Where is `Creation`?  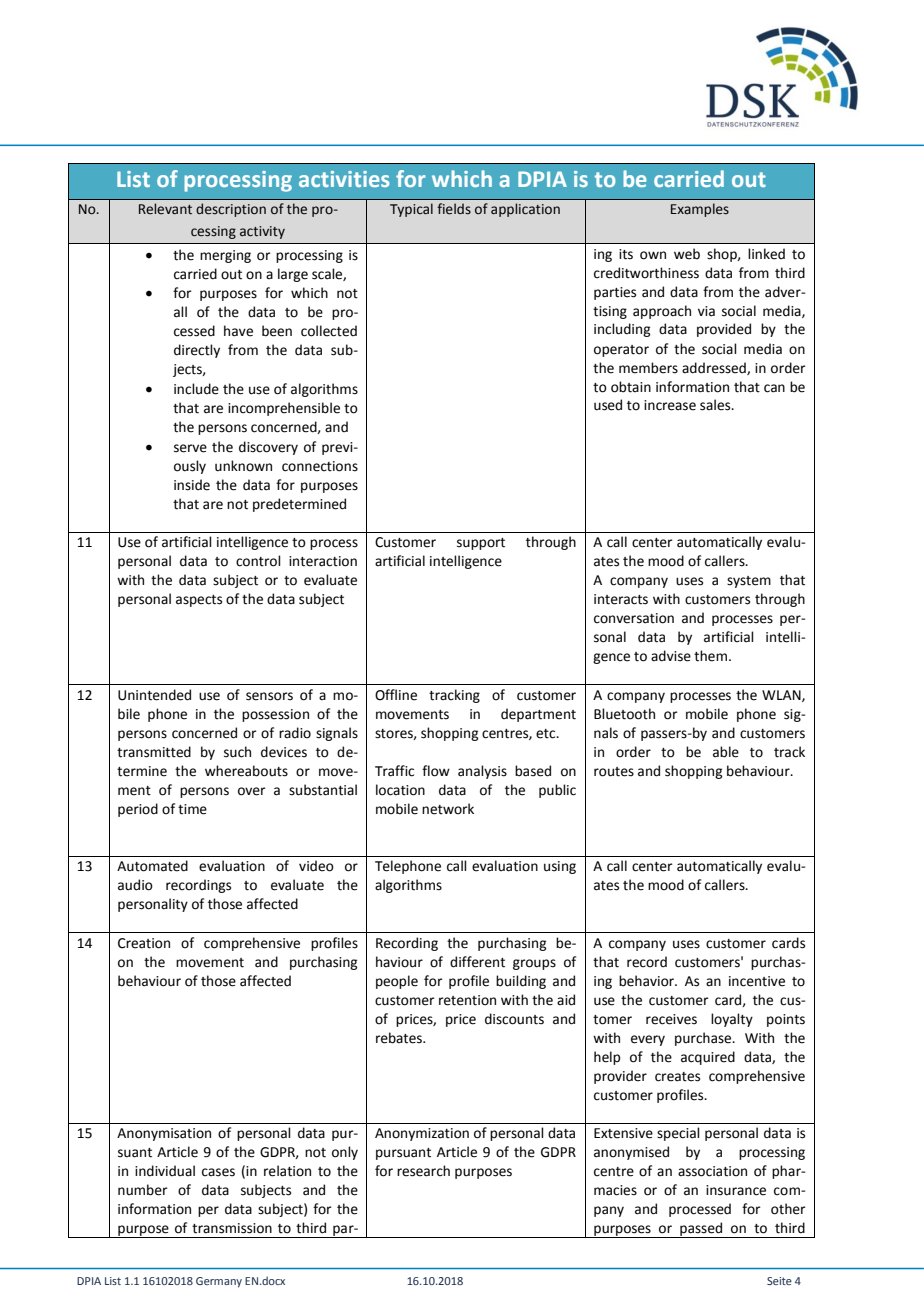 Creation is located at coordinates (144, 943).
